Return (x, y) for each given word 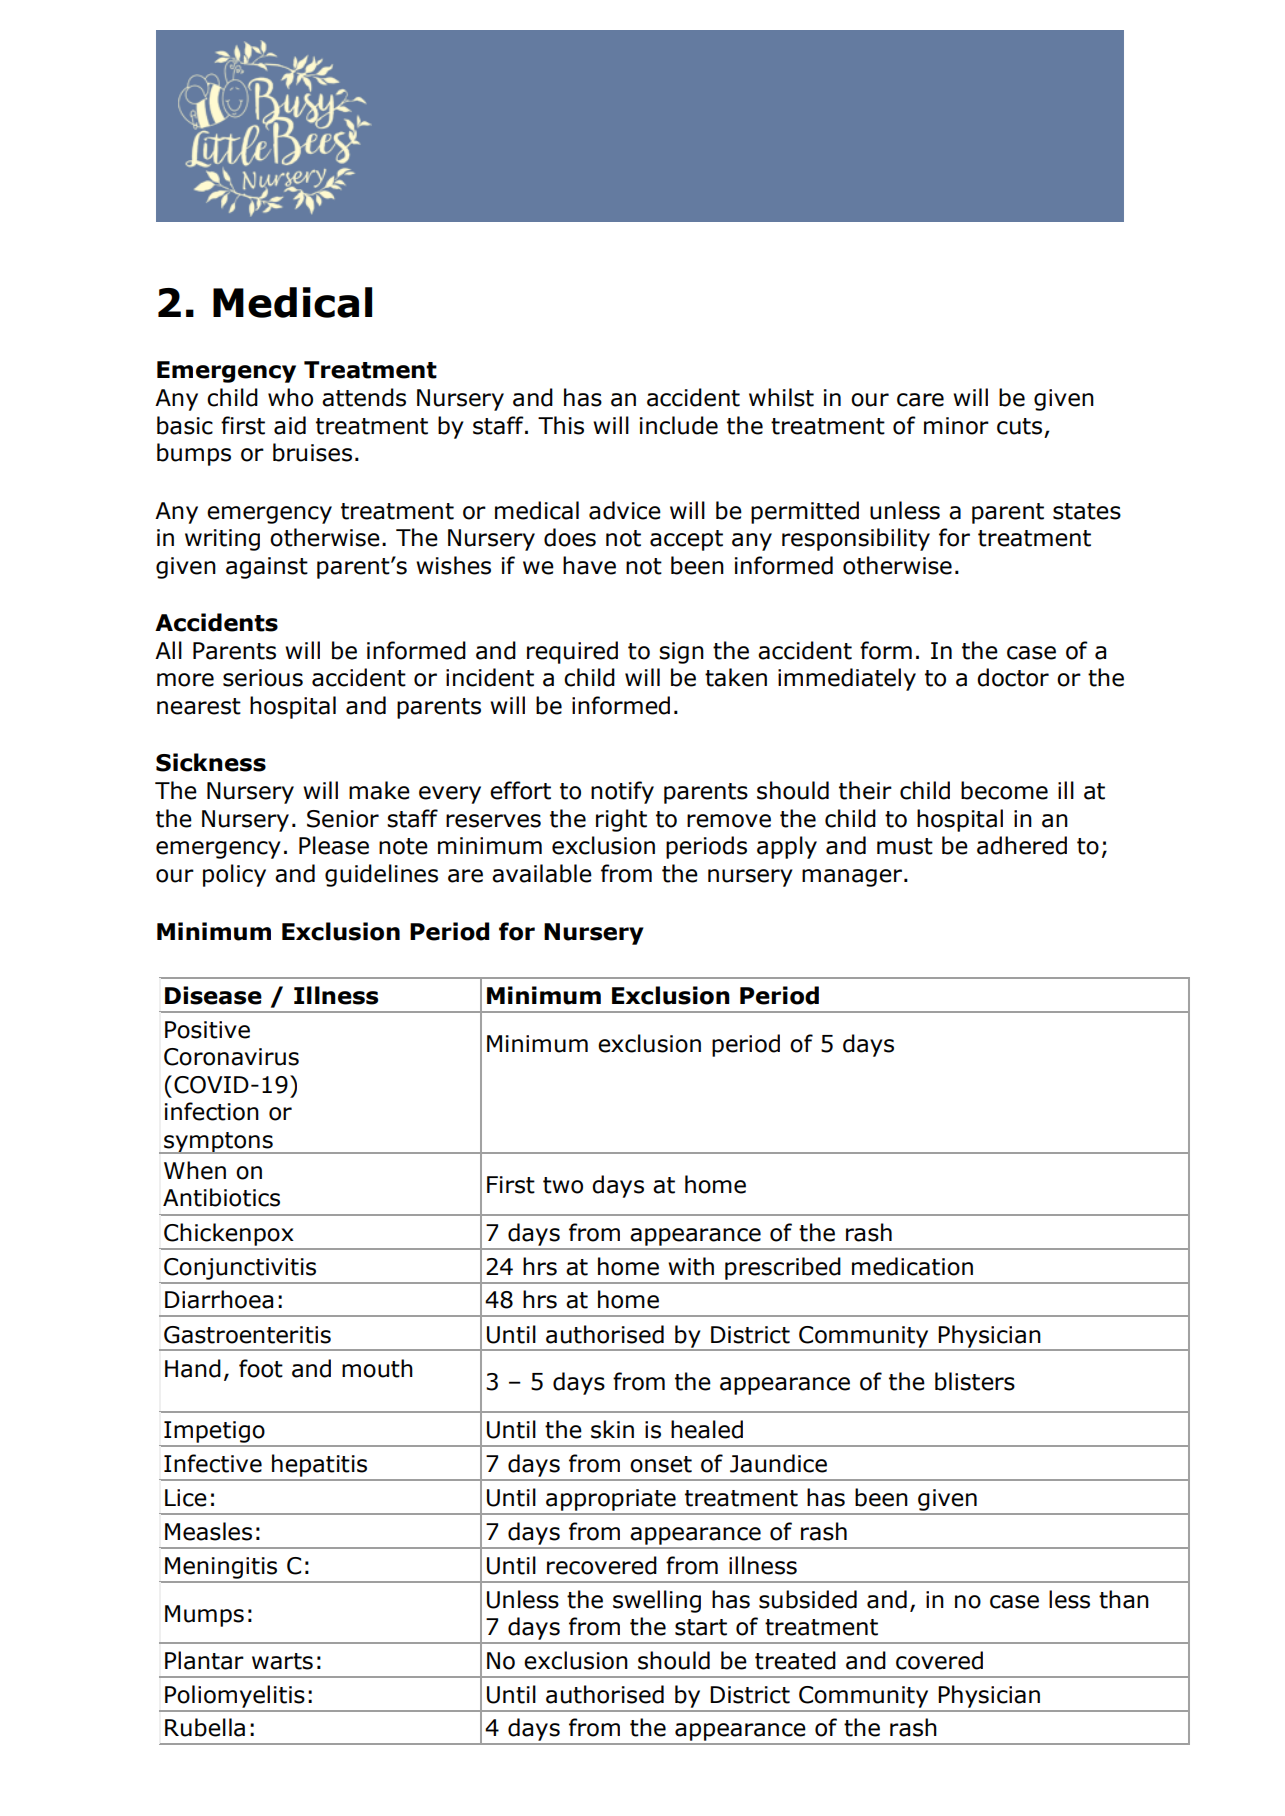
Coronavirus (231, 1057)
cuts (1019, 426)
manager (853, 878)
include (679, 425)
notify (622, 792)
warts (282, 1661)
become (1004, 790)
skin (612, 1429)
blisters (975, 1381)
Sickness (211, 762)
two (563, 1185)
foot (261, 1368)
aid (290, 425)
